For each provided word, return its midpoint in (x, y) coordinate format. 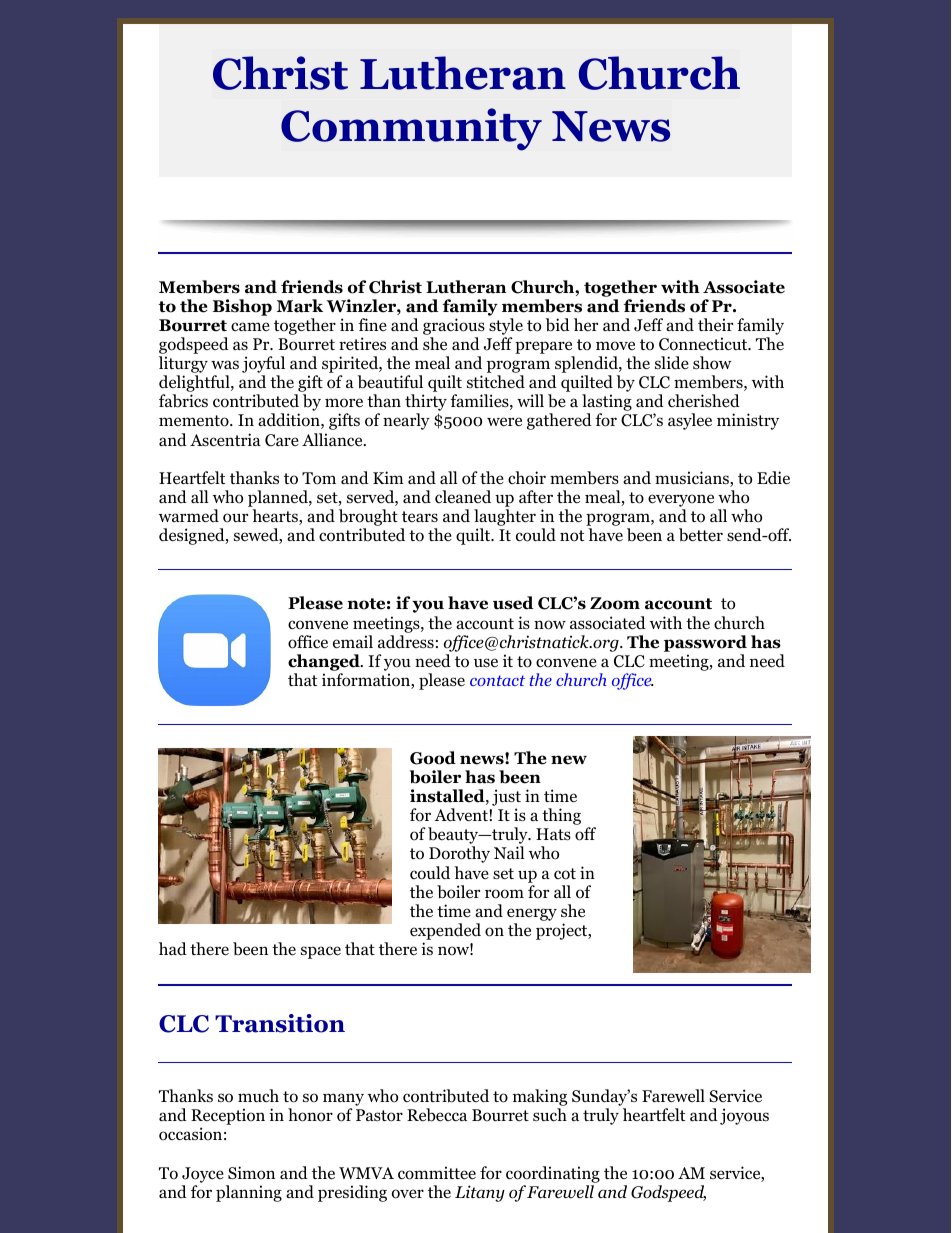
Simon (251, 1173)
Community (411, 129)
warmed (189, 516)
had (173, 948)
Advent (462, 815)
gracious (454, 326)
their (715, 324)
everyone (681, 502)
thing (561, 816)
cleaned (463, 496)
